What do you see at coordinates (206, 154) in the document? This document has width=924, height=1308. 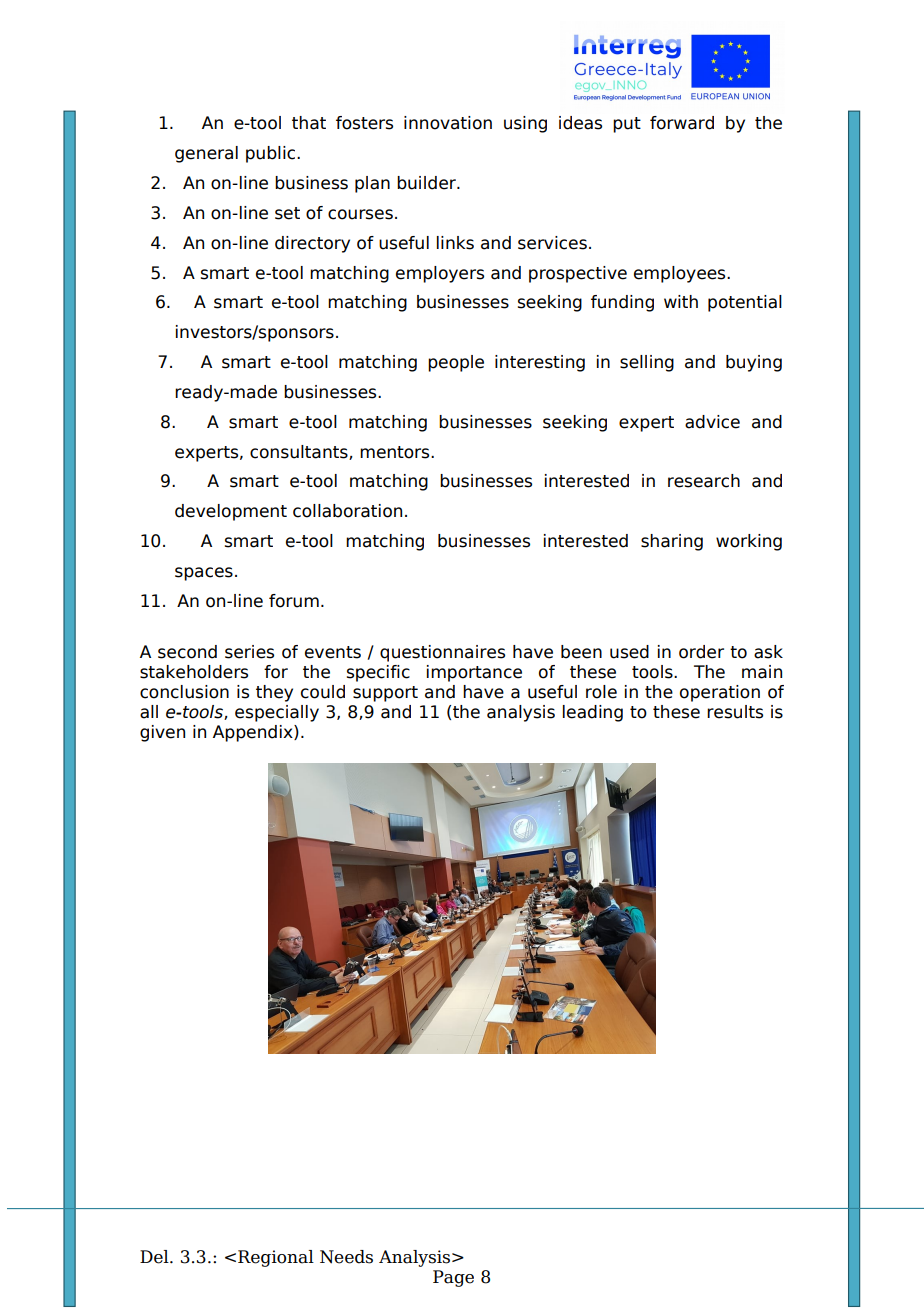 I see `general` at bounding box center [206, 154].
